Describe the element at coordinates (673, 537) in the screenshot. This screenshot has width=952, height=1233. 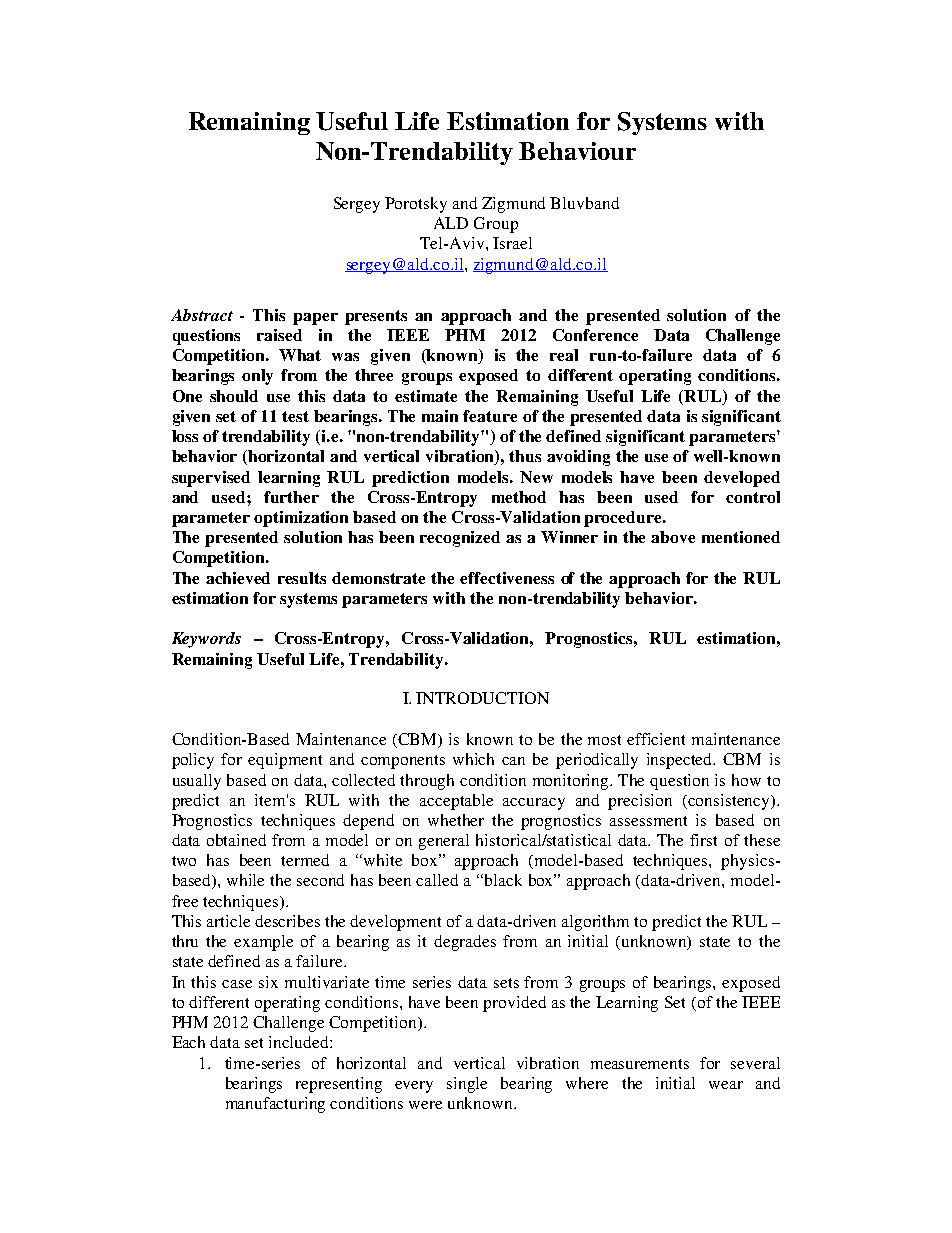
I see `above` at that location.
